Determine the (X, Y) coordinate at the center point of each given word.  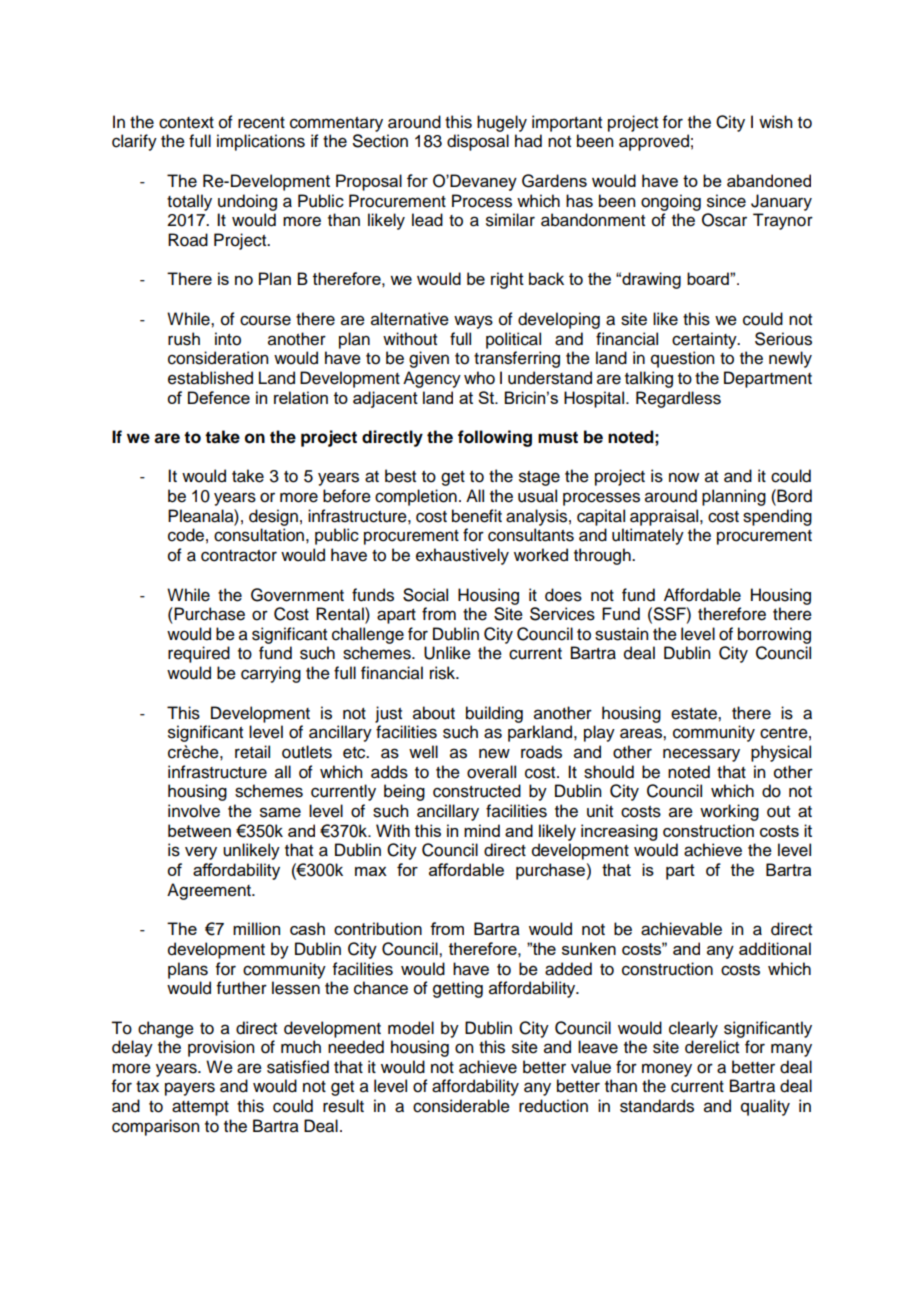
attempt (200, 1108)
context (186, 123)
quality (765, 1107)
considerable (461, 1106)
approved (654, 142)
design (273, 517)
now (684, 477)
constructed (477, 791)
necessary (701, 755)
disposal (478, 142)
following (495, 438)
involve (194, 811)
